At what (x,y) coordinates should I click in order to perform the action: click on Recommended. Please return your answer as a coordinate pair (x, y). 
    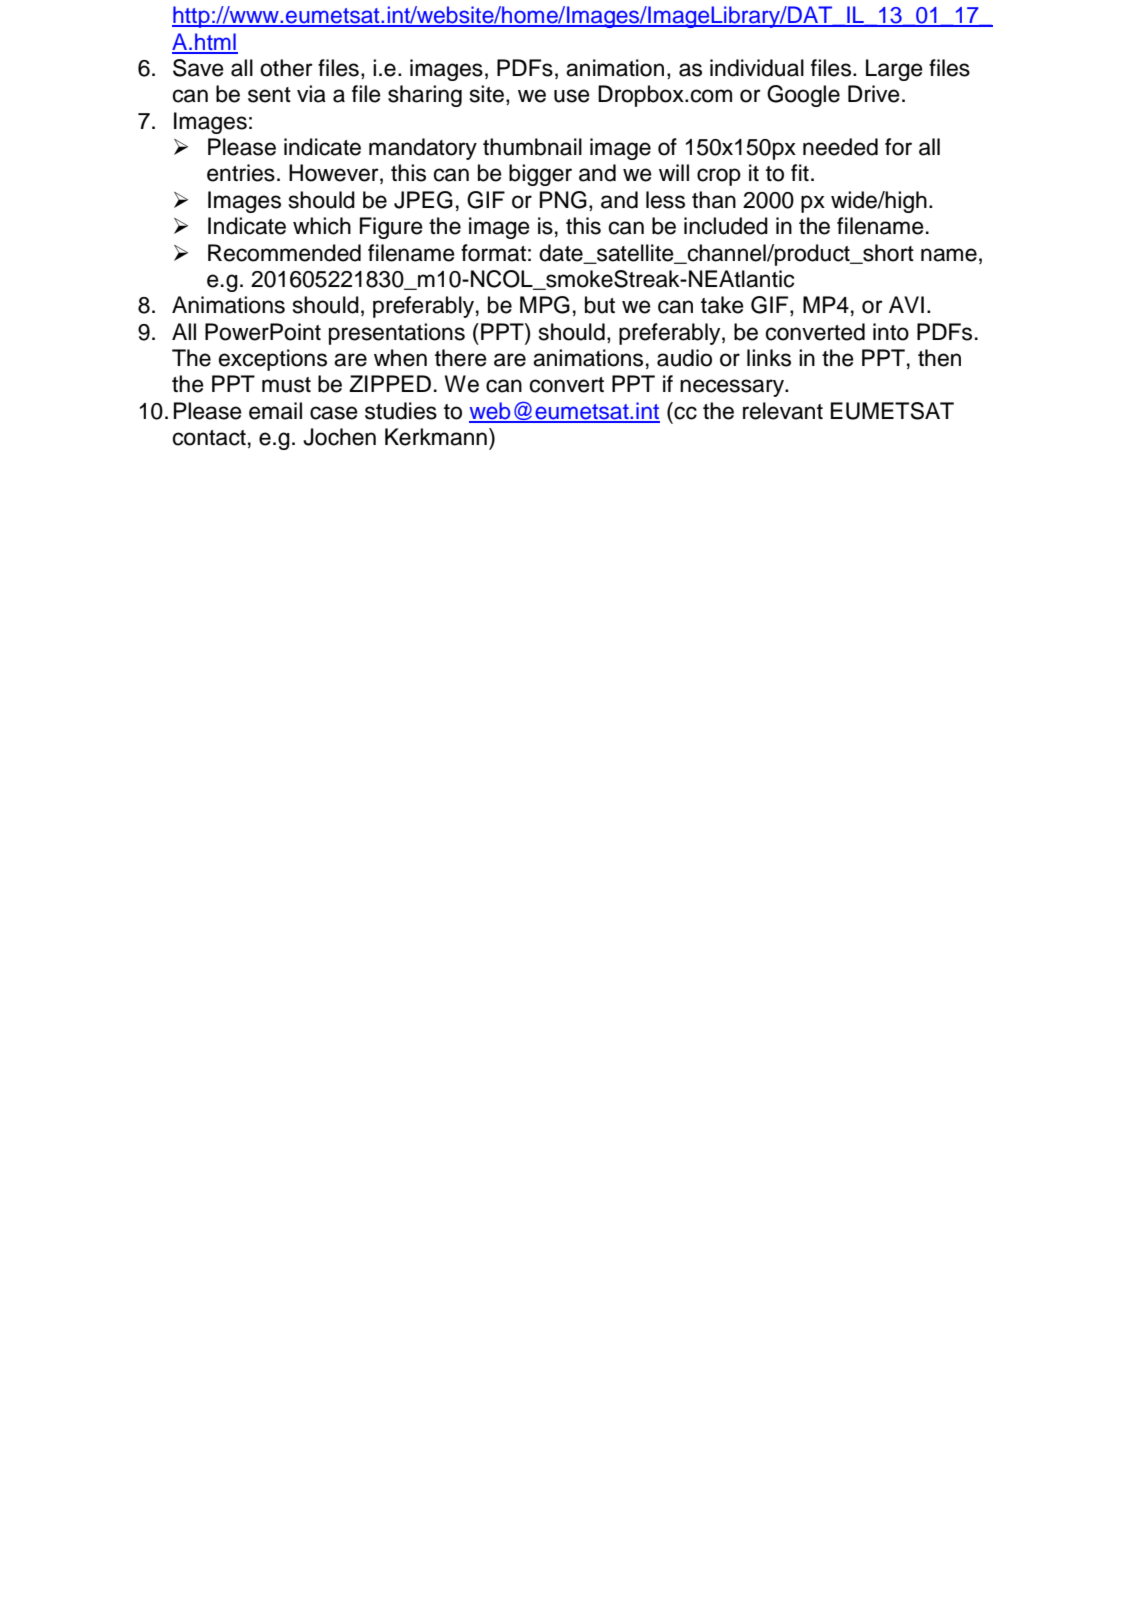
    Looking at the image, I should click on (284, 253).
